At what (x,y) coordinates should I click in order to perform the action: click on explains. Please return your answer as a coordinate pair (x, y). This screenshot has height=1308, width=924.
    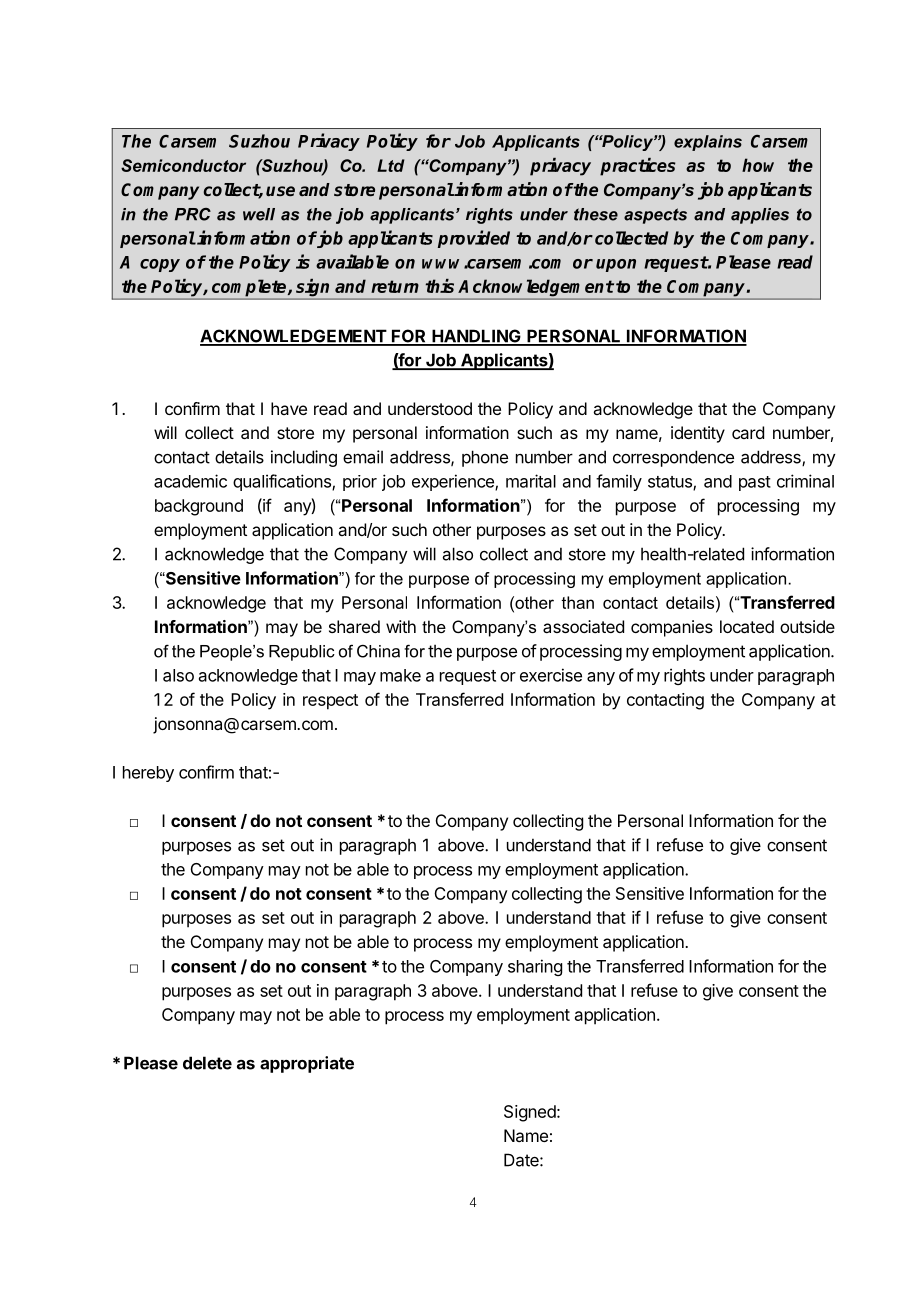
    Looking at the image, I should click on (708, 143).
